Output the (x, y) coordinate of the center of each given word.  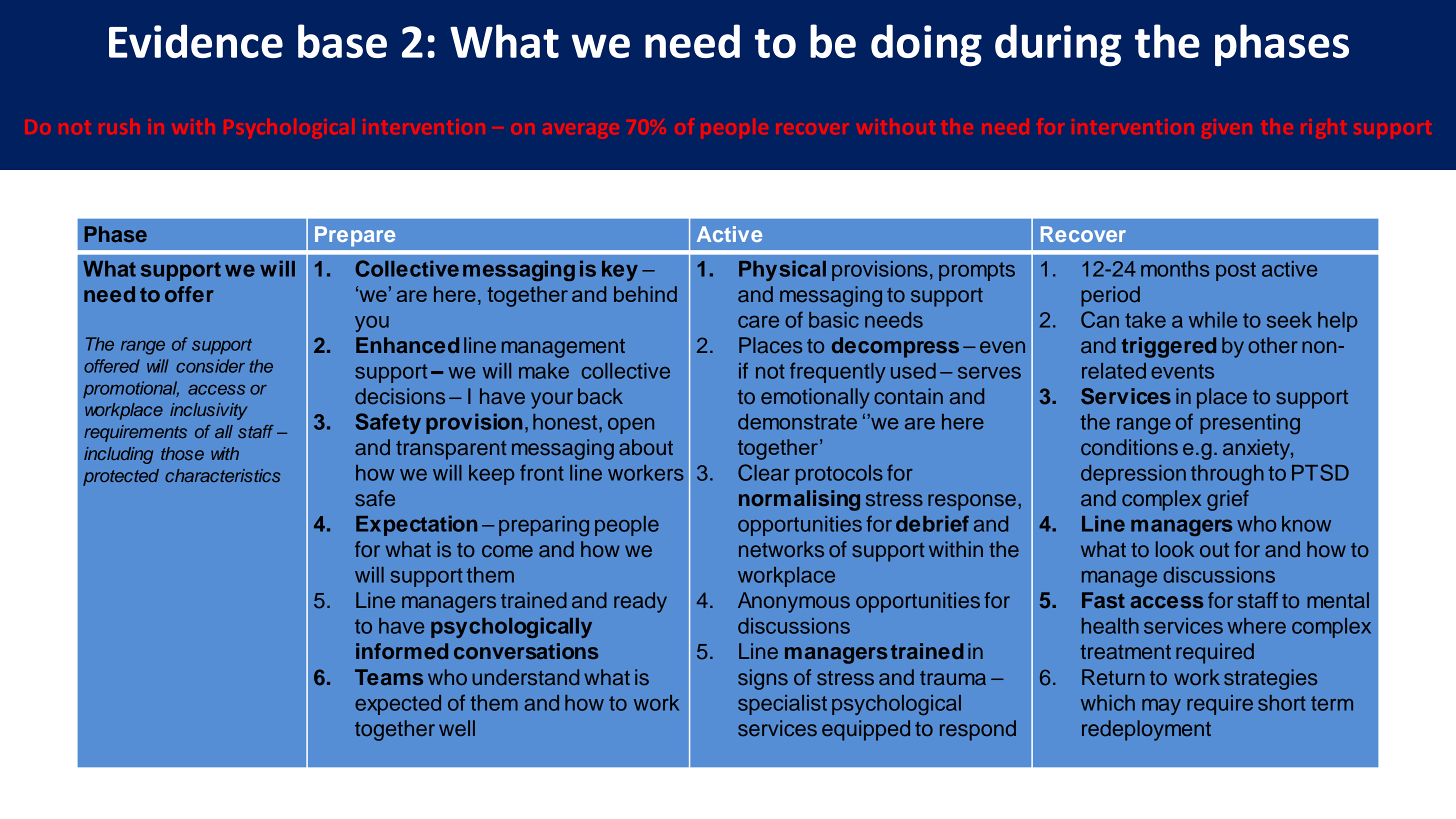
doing (926, 45)
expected (398, 705)
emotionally (815, 398)
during (1058, 45)
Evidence (196, 41)
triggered (1169, 347)
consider (210, 366)
